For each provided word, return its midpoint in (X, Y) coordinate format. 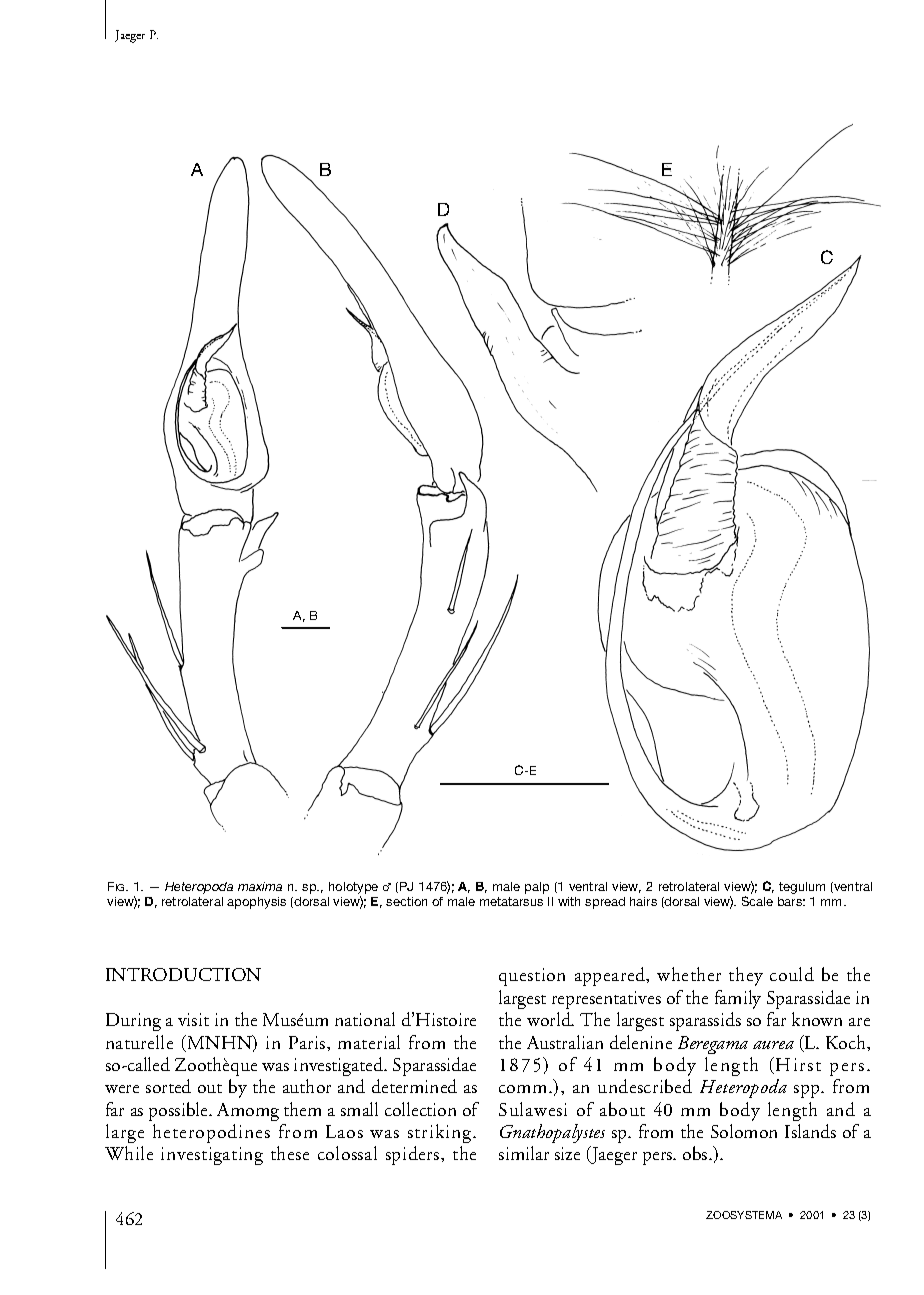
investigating (212, 1156)
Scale (757, 901)
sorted (168, 1086)
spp (808, 1091)
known (817, 1019)
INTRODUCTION (183, 974)
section (406, 901)
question (532, 977)
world (550, 1019)
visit (193, 1019)
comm (524, 1089)
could (792, 974)
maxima (260, 886)
